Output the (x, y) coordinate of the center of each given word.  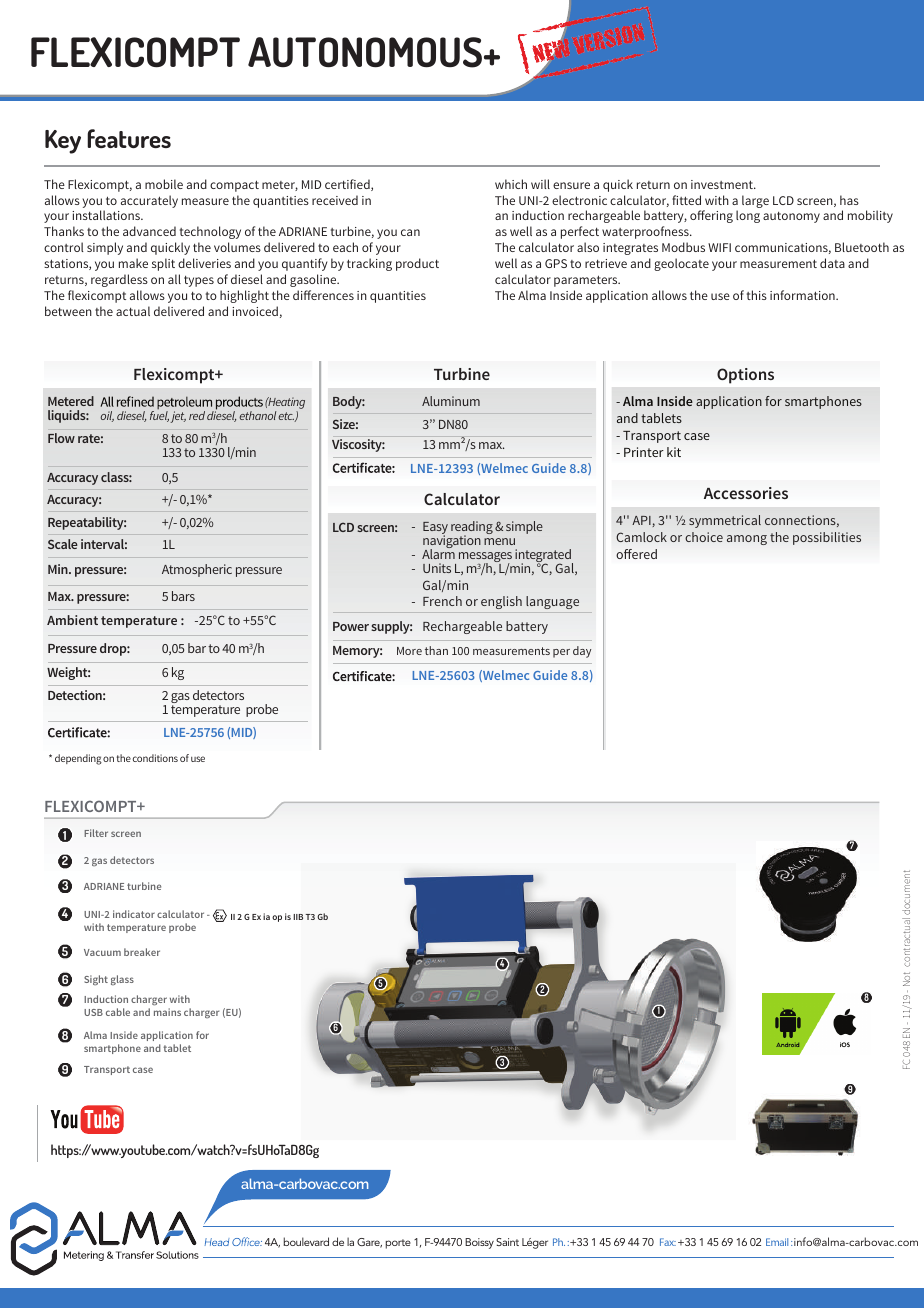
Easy (435, 529)
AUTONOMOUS (366, 52)
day (582, 652)
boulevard (306, 1241)
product (417, 264)
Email (777, 1242)
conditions (155, 758)
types (199, 281)
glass (122, 980)
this (757, 295)
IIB (298, 917)
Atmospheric (197, 570)
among (747, 540)
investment (723, 184)
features (129, 138)
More (409, 651)
